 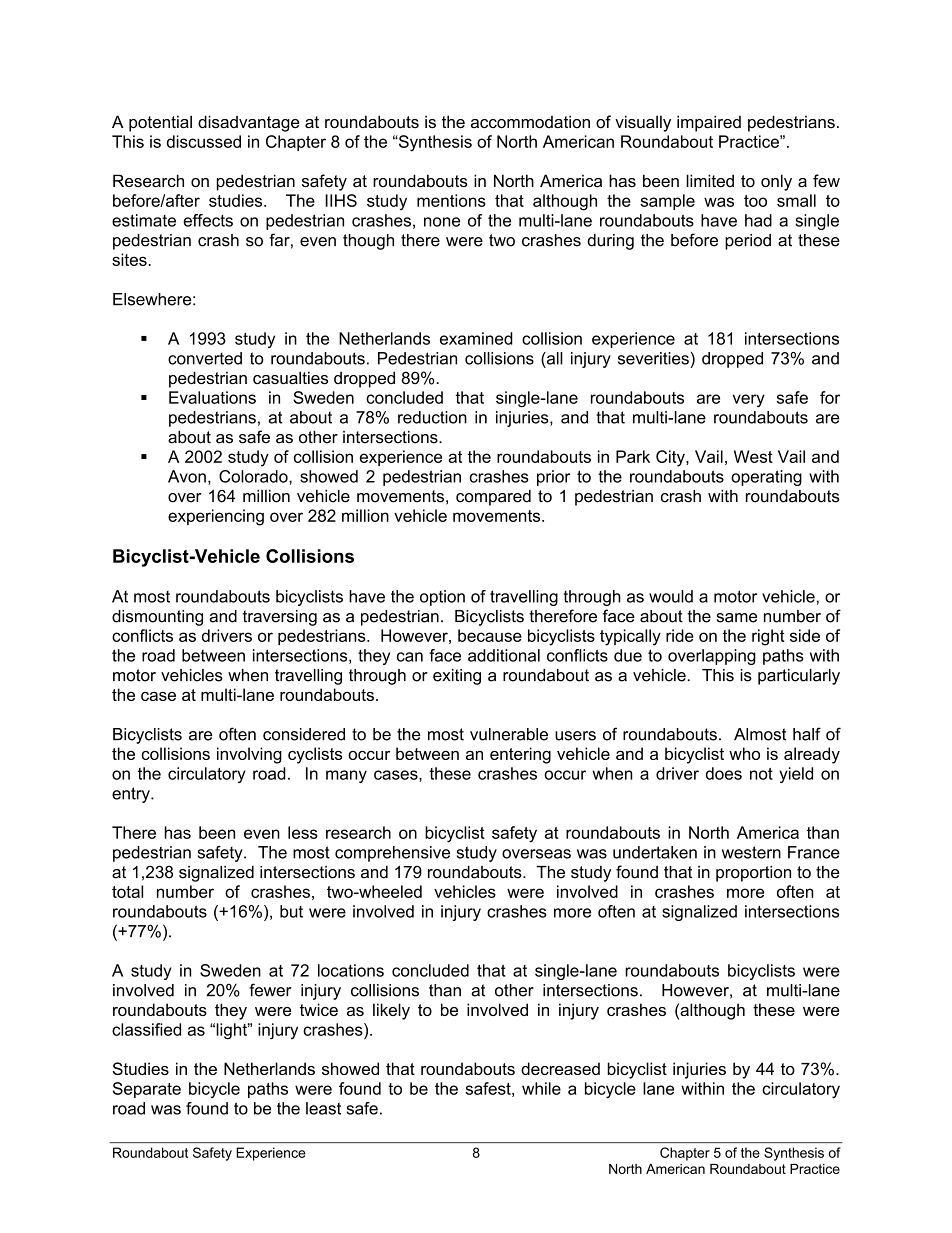 I want to click on dismounting, so click(x=157, y=618).
